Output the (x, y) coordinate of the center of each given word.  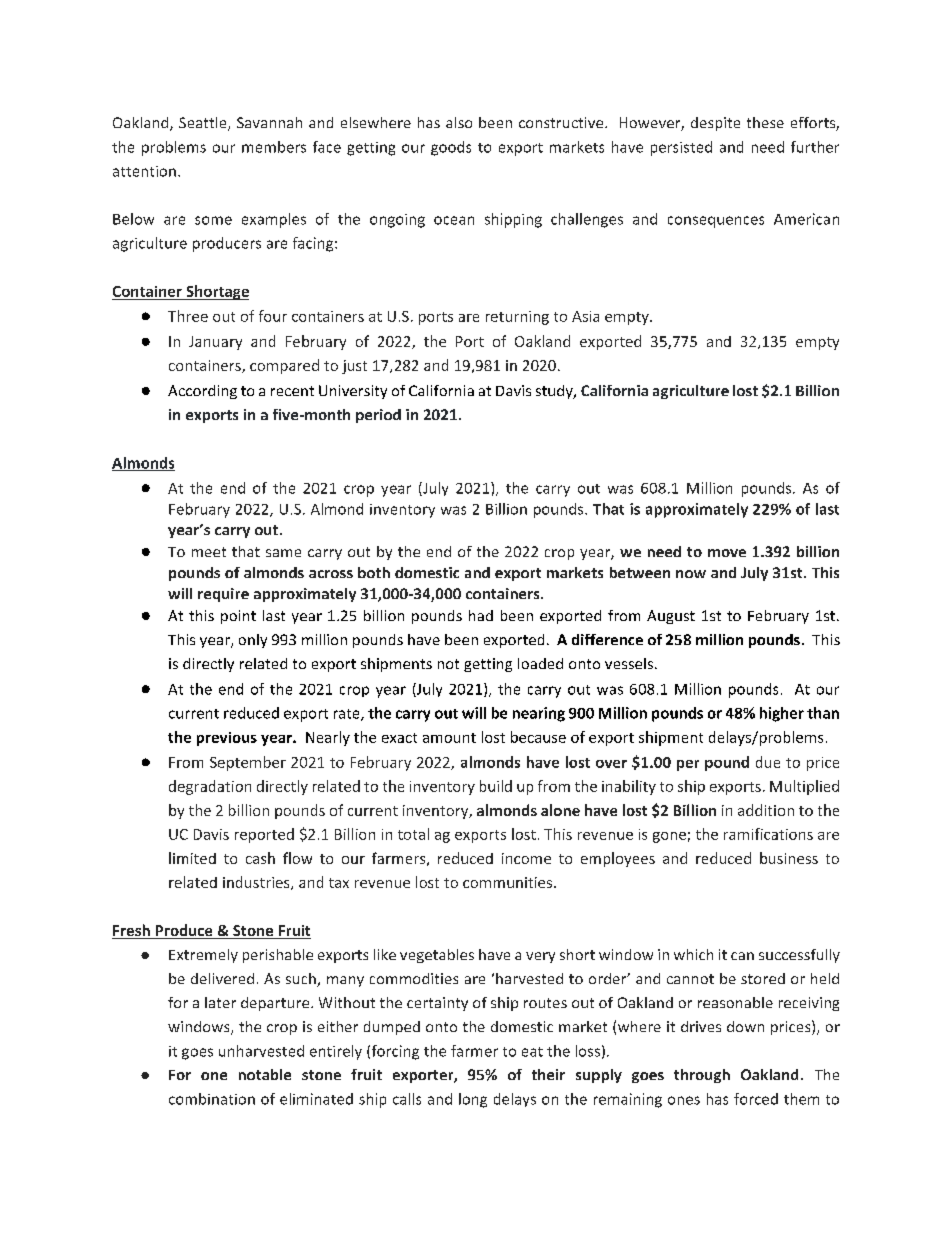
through (702, 1076)
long (473, 1100)
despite (715, 124)
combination (212, 1099)
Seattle (204, 124)
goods (451, 148)
